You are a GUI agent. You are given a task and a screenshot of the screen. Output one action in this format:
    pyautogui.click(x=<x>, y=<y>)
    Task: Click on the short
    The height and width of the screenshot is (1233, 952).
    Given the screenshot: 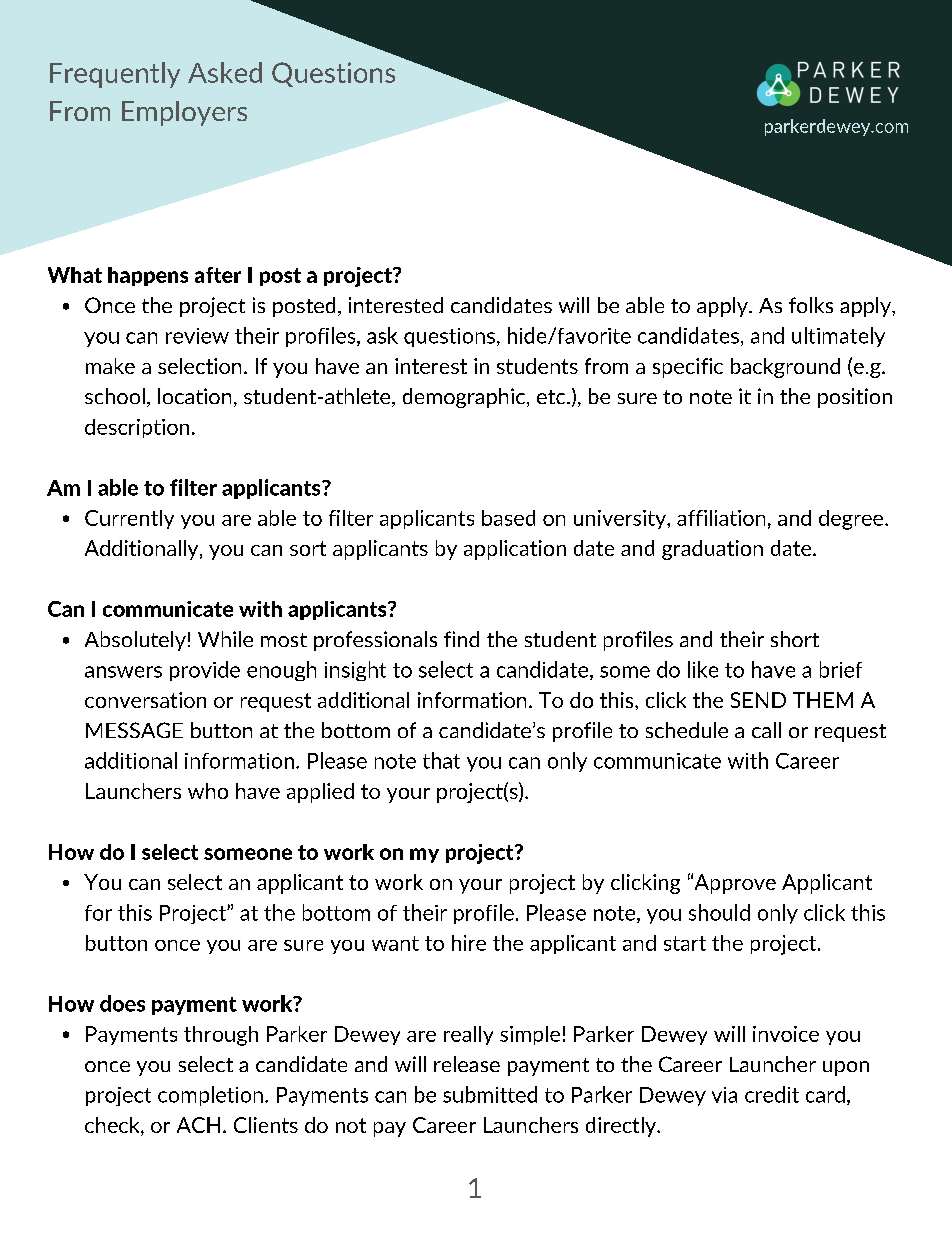 What is the action you would take?
    pyautogui.click(x=795, y=639)
